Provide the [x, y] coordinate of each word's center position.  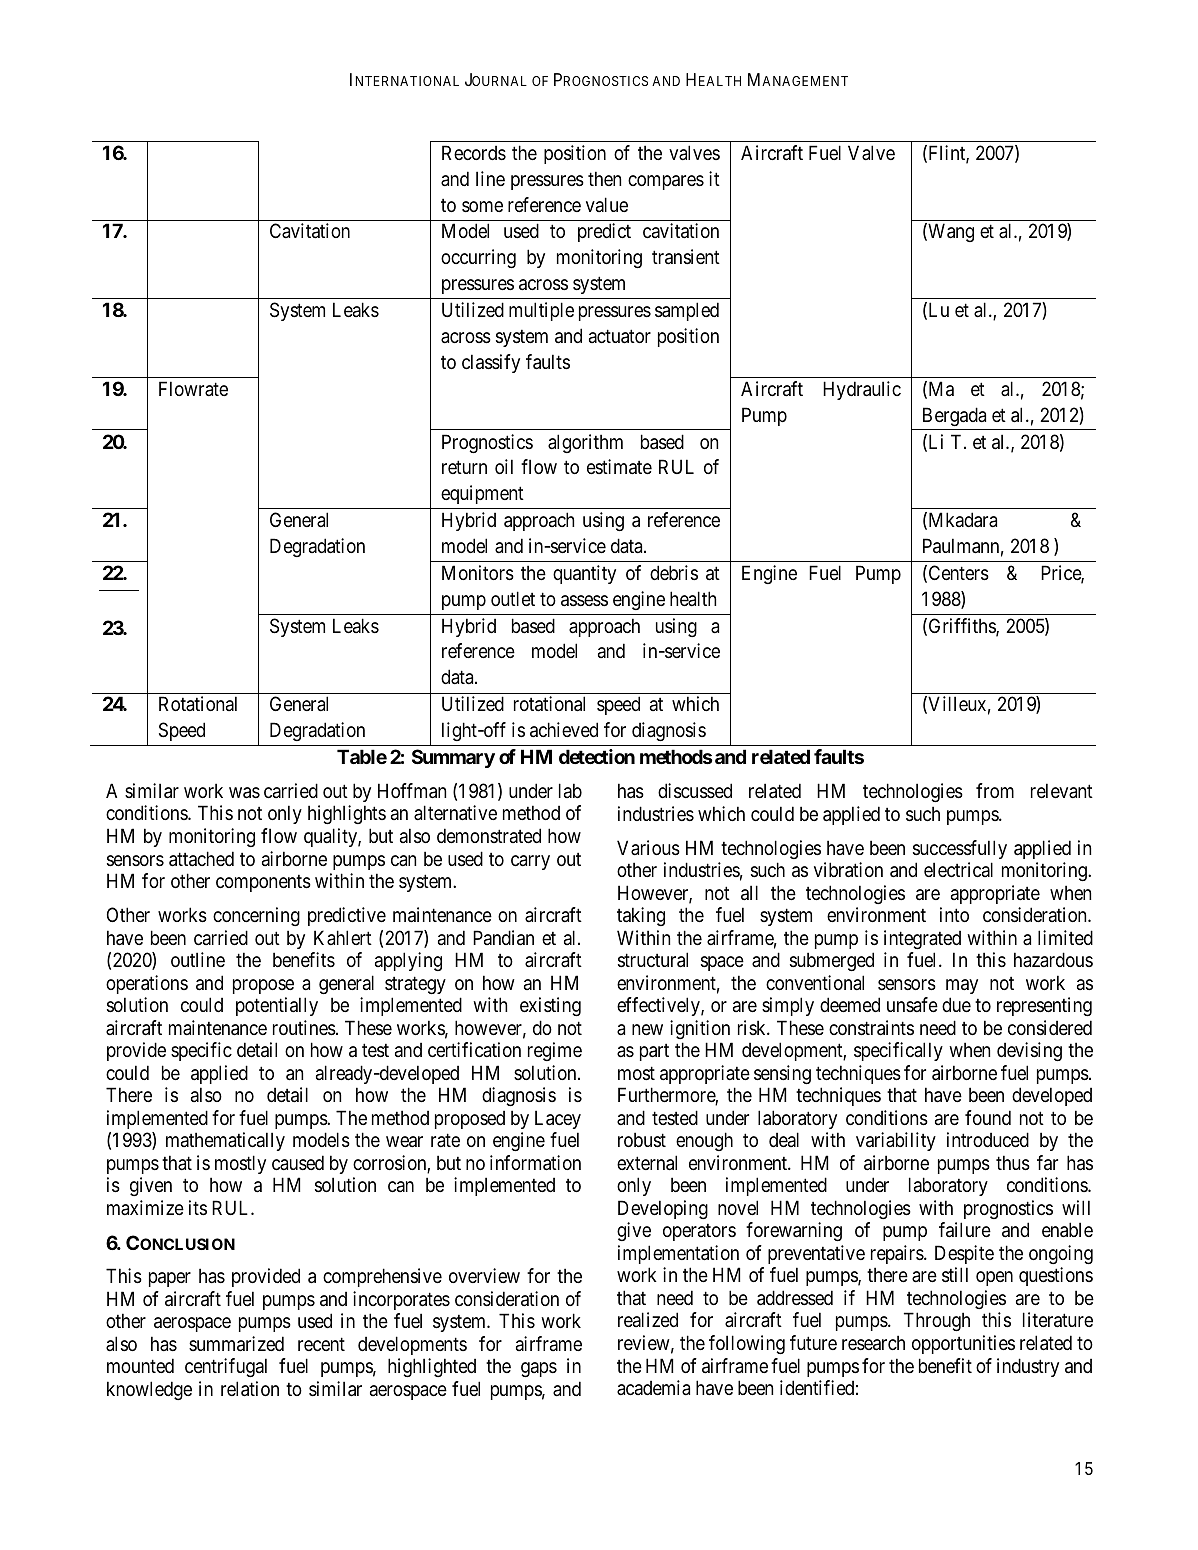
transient [686, 257]
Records [474, 152]
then [604, 178]
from [995, 790]
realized [648, 1320]
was [244, 793]
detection [597, 756]
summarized [236, 1344]
